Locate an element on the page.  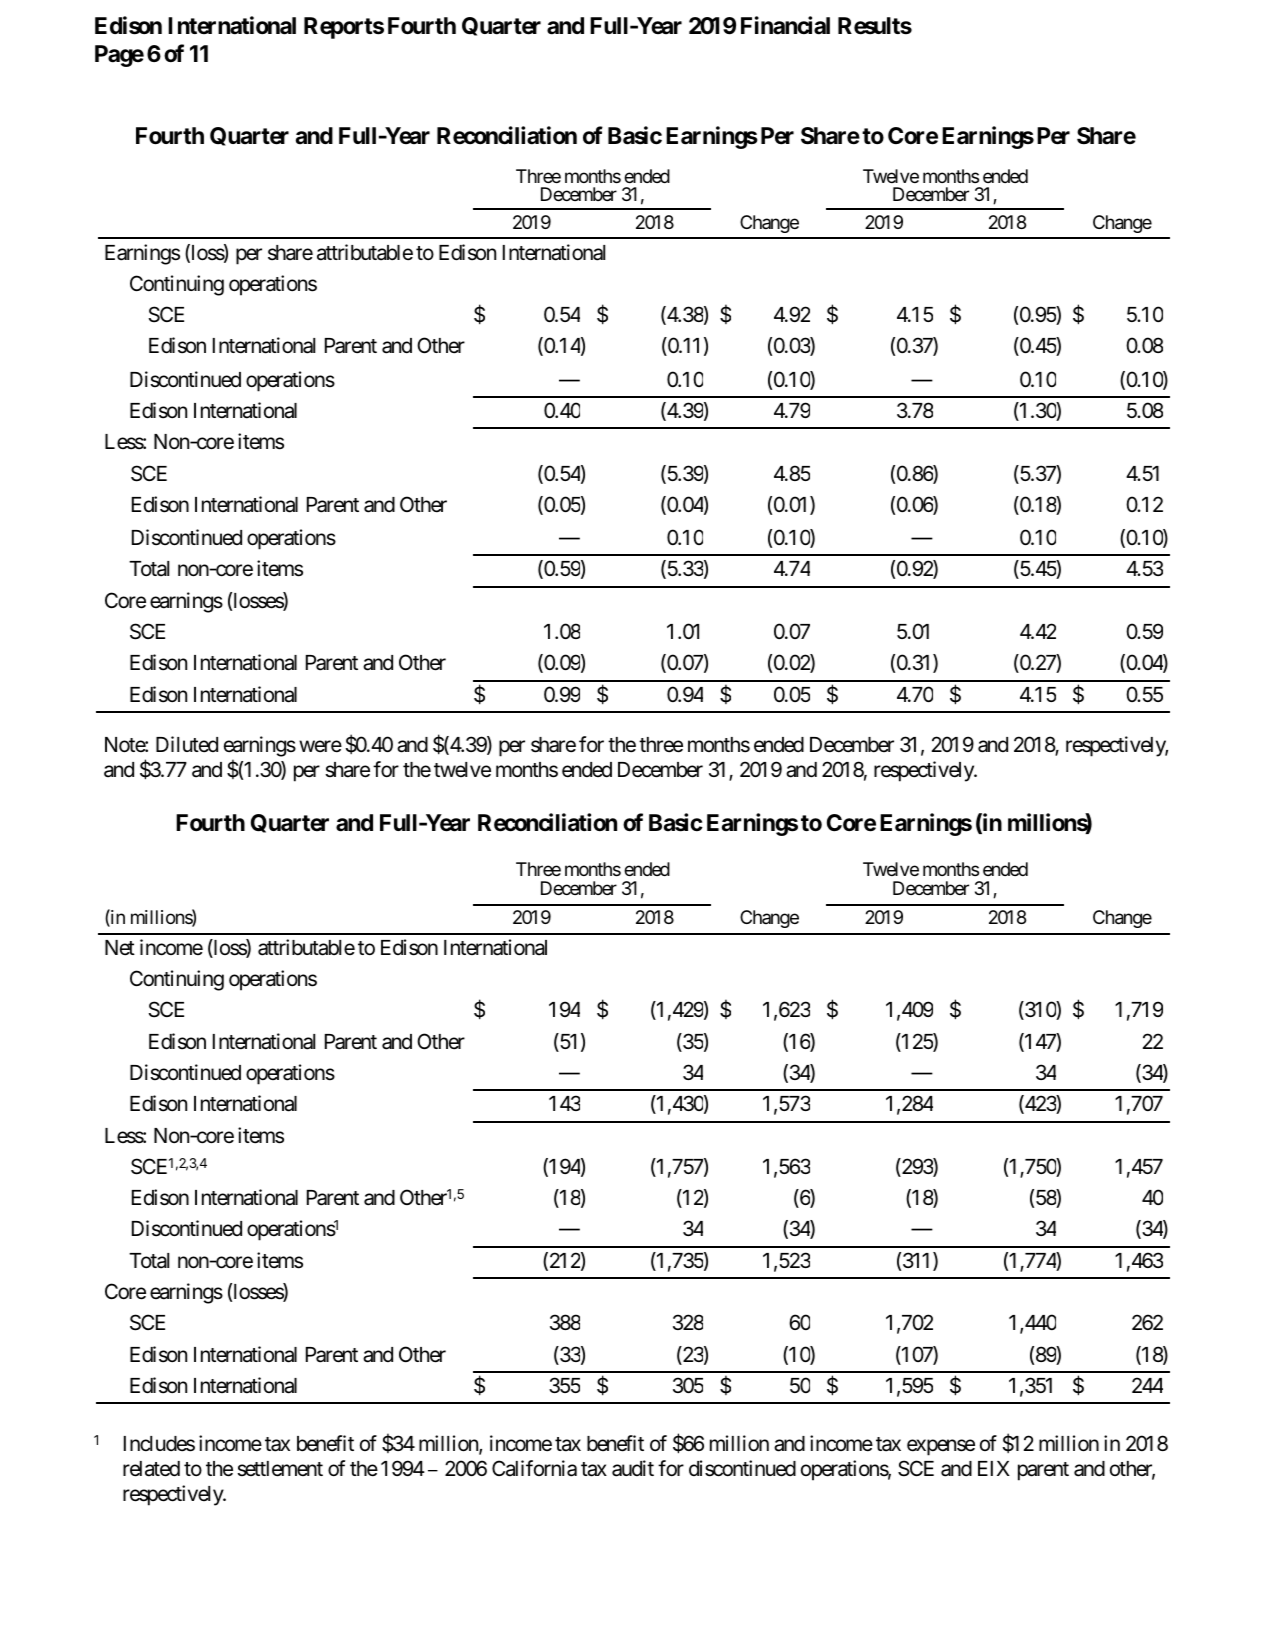
Diluted is located at coordinates (187, 744).
